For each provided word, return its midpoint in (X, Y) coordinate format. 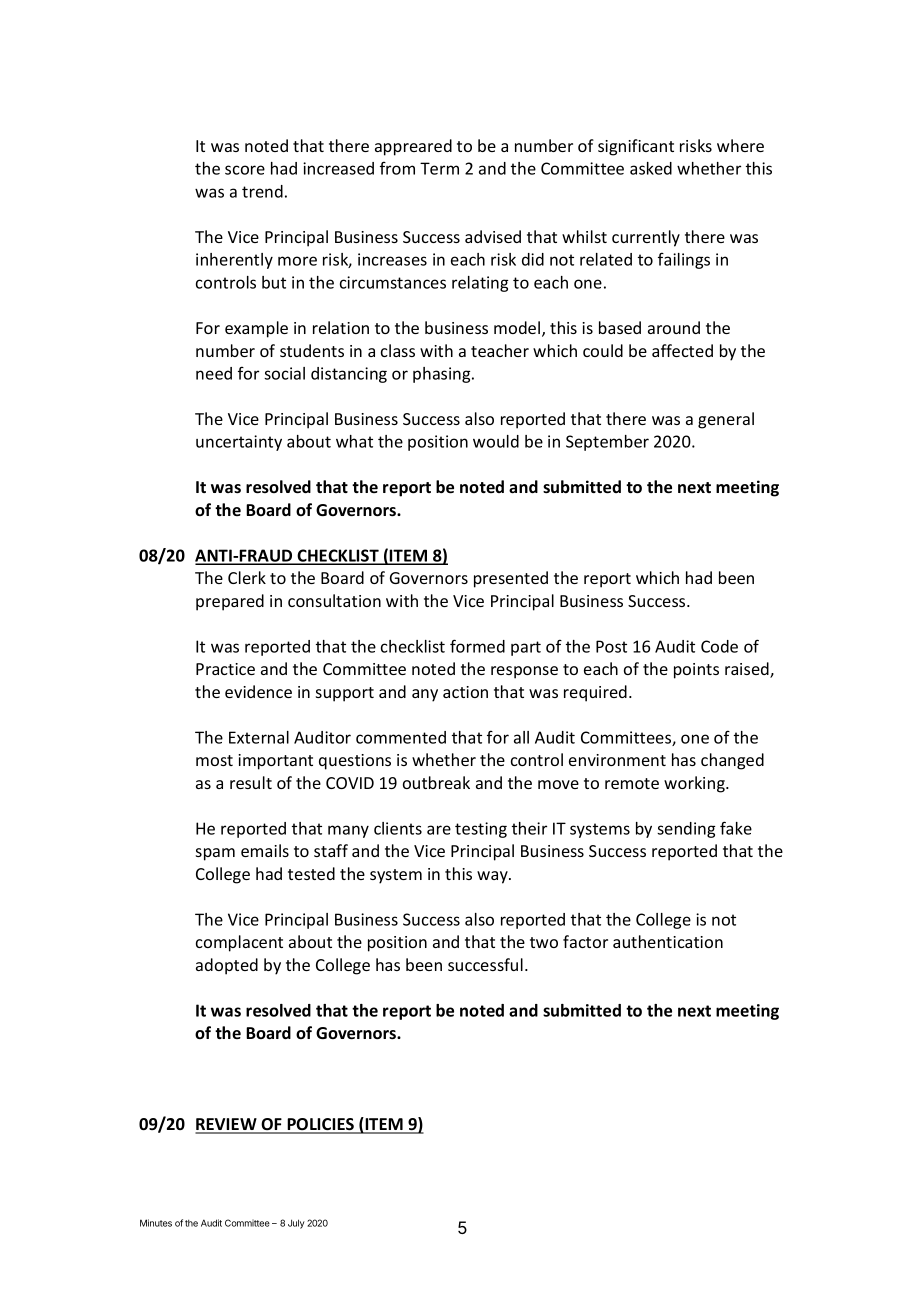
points (696, 671)
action (465, 692)
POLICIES (321, 1125)
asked (651, 168)
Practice (225, 669)
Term (439, 168)
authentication (668, 941)
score (245, 170)
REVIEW (227, 1125)
